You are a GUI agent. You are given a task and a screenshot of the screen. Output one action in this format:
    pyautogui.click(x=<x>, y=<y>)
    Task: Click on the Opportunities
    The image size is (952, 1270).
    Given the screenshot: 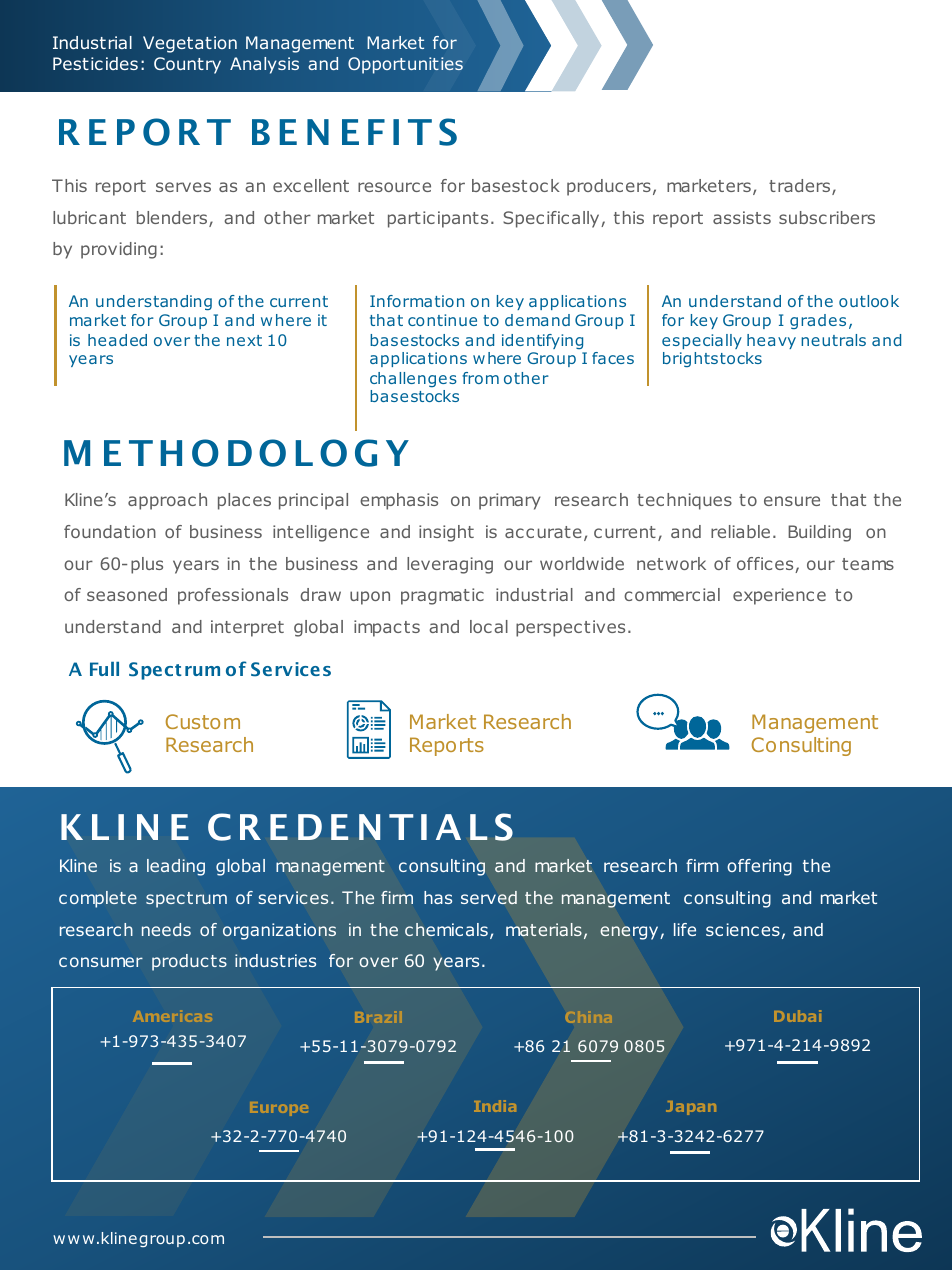 What is the action you would take?
    pyautogui.click(x=405, y=65)
